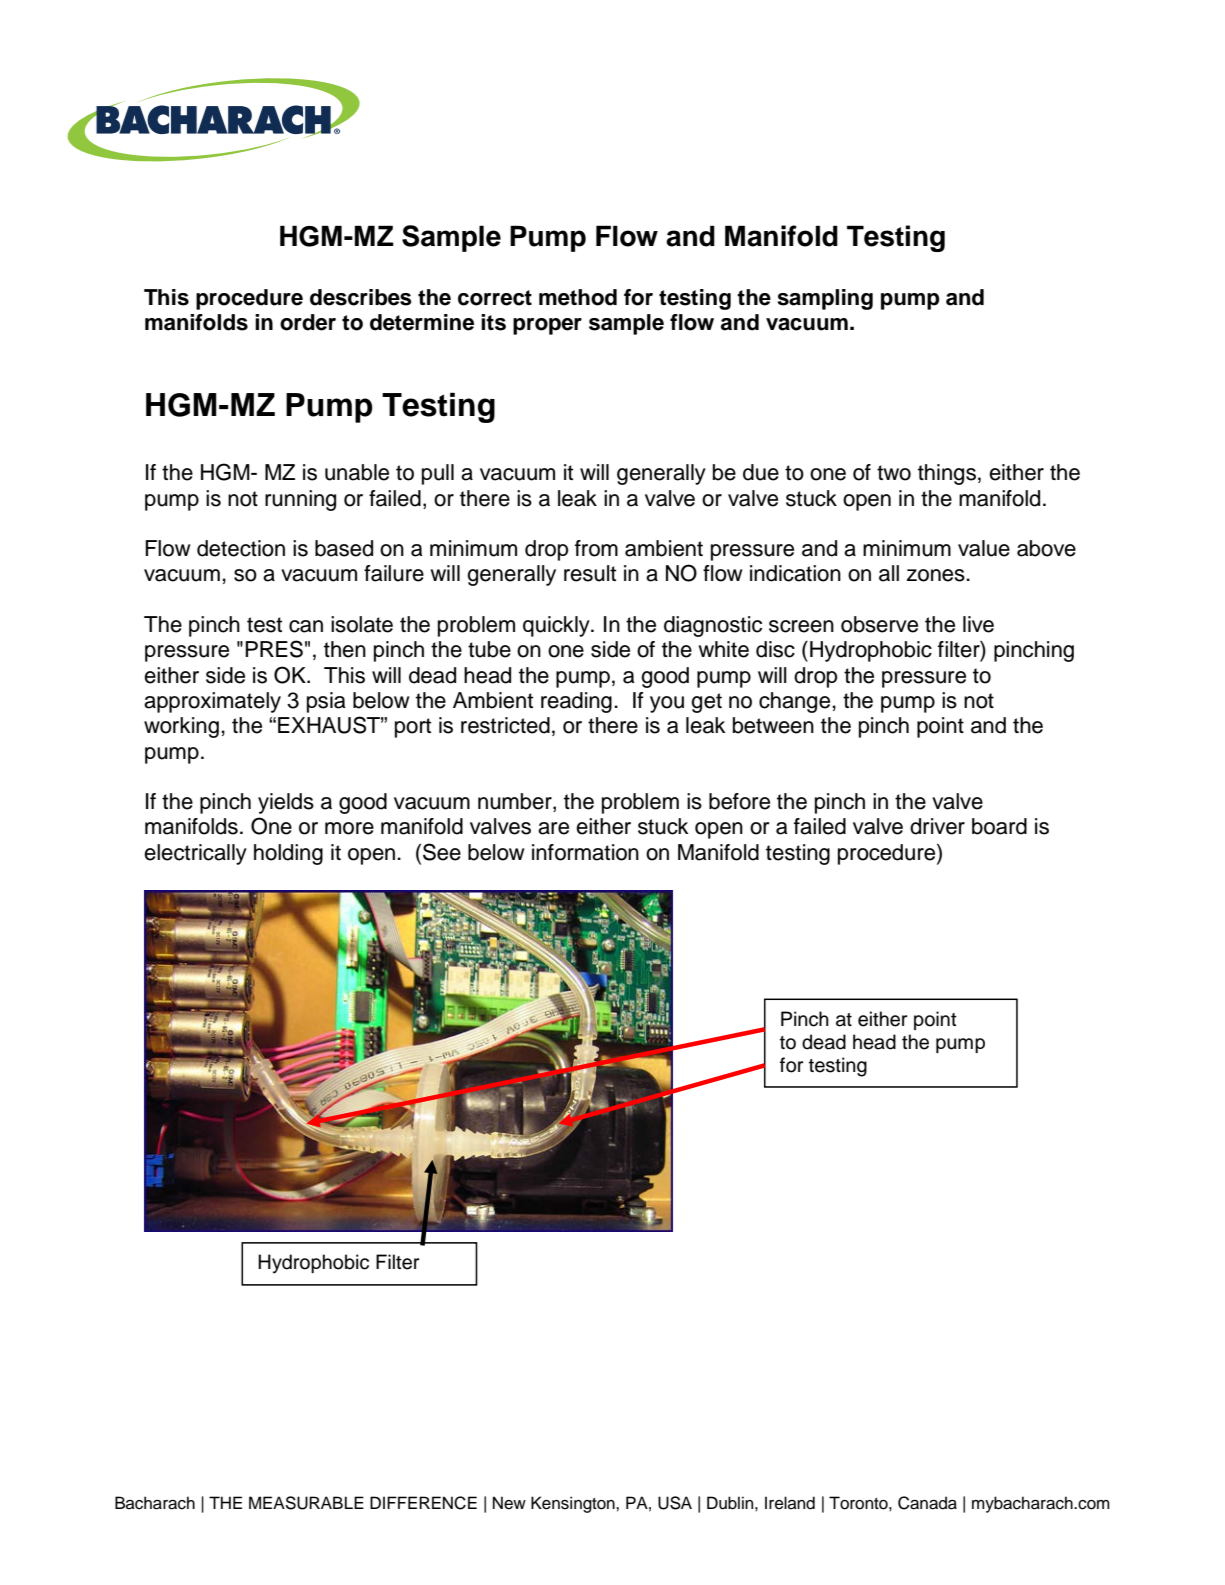 This document has height=1585, width=1225. What do you see at coordinates (578, 297) in the document?
I see `method` at bounding box center [578, 297].
